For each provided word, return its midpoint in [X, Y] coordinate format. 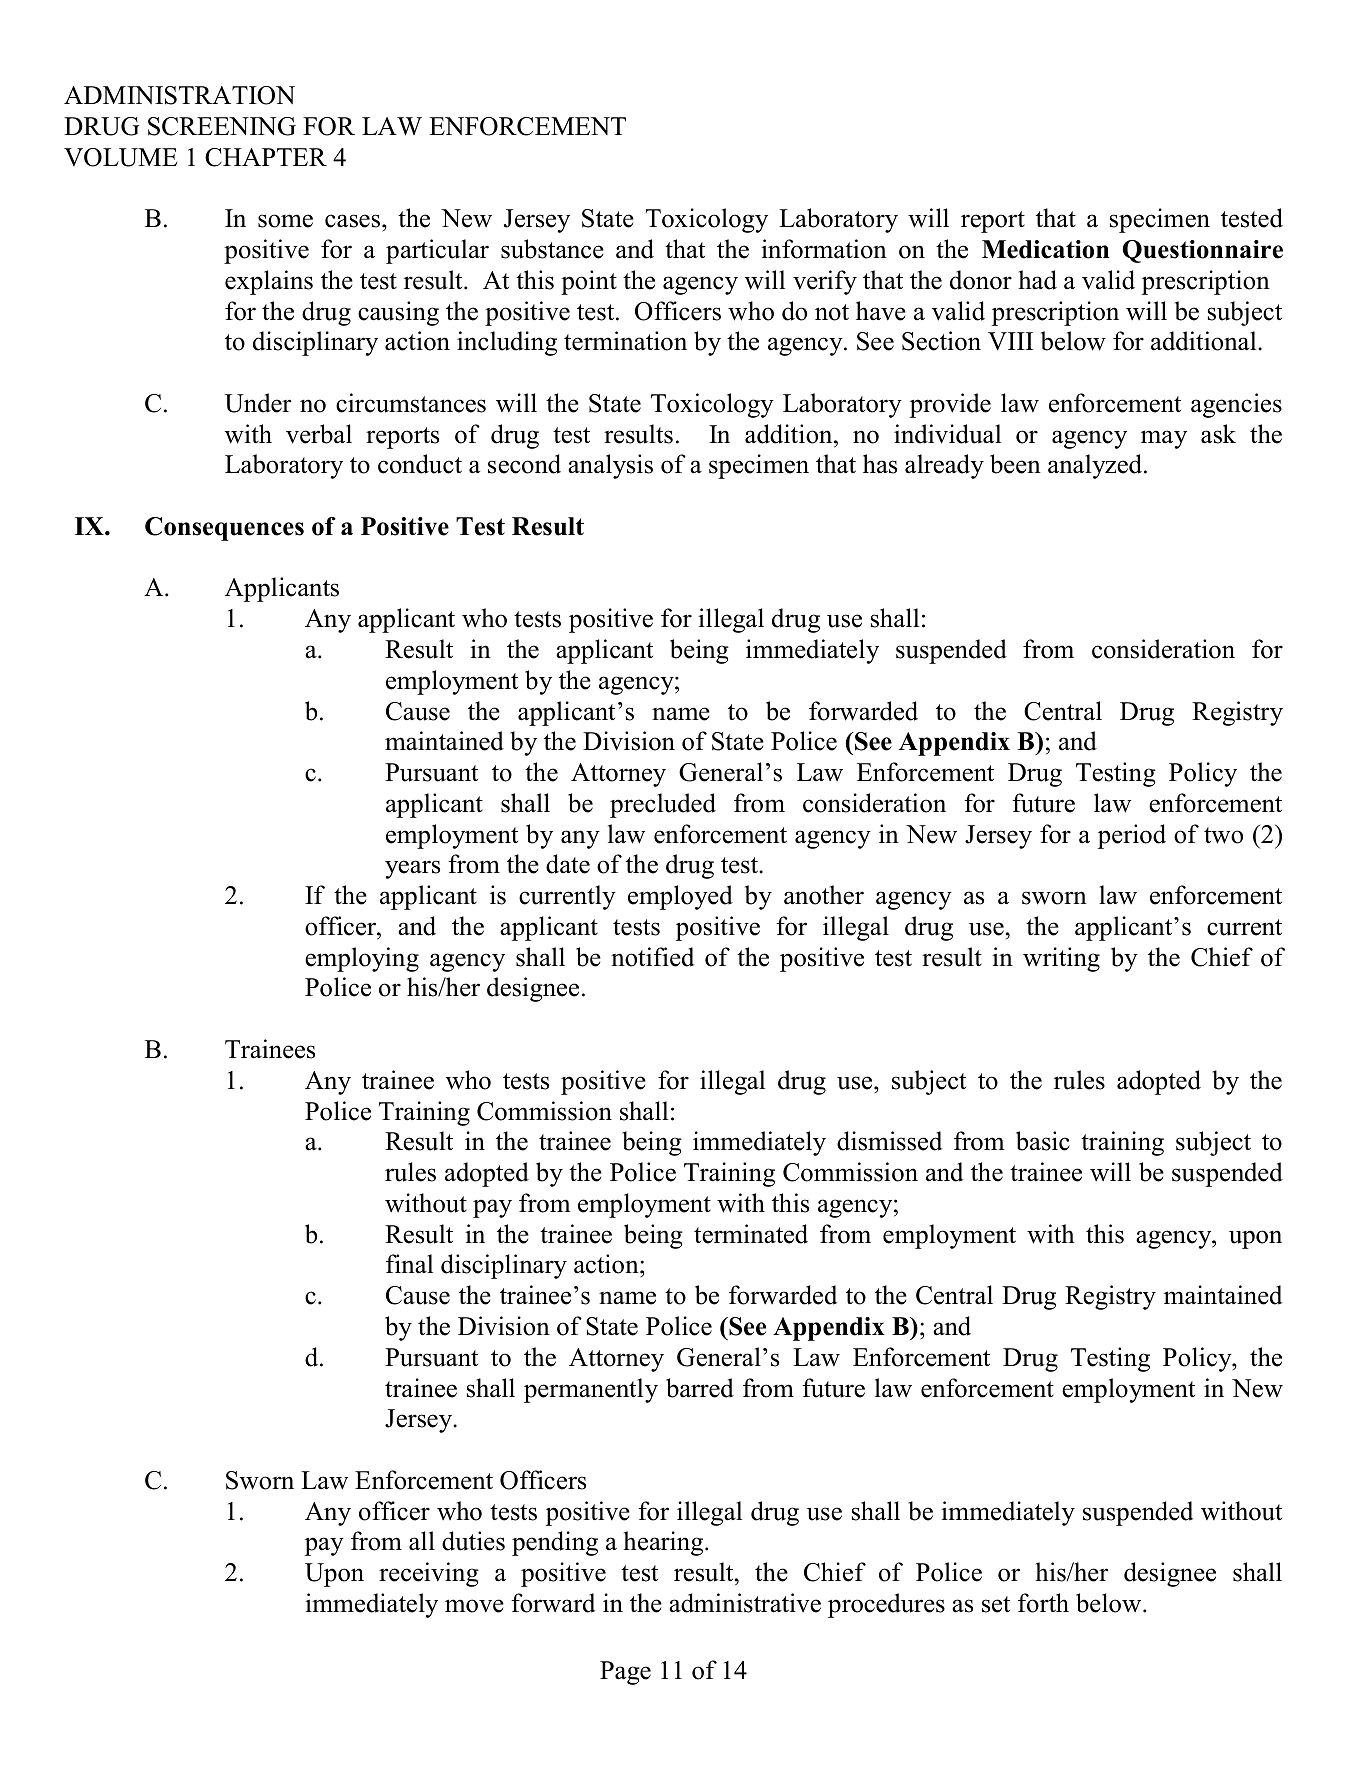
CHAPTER [266, 157]
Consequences [224, 529]
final [409, 1264]
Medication [1045, 249]
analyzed [1096, 466]
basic [1043, 1141]
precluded [663, 805]
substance [552, 249]
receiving [429, 1574]
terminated [751, 1234]
